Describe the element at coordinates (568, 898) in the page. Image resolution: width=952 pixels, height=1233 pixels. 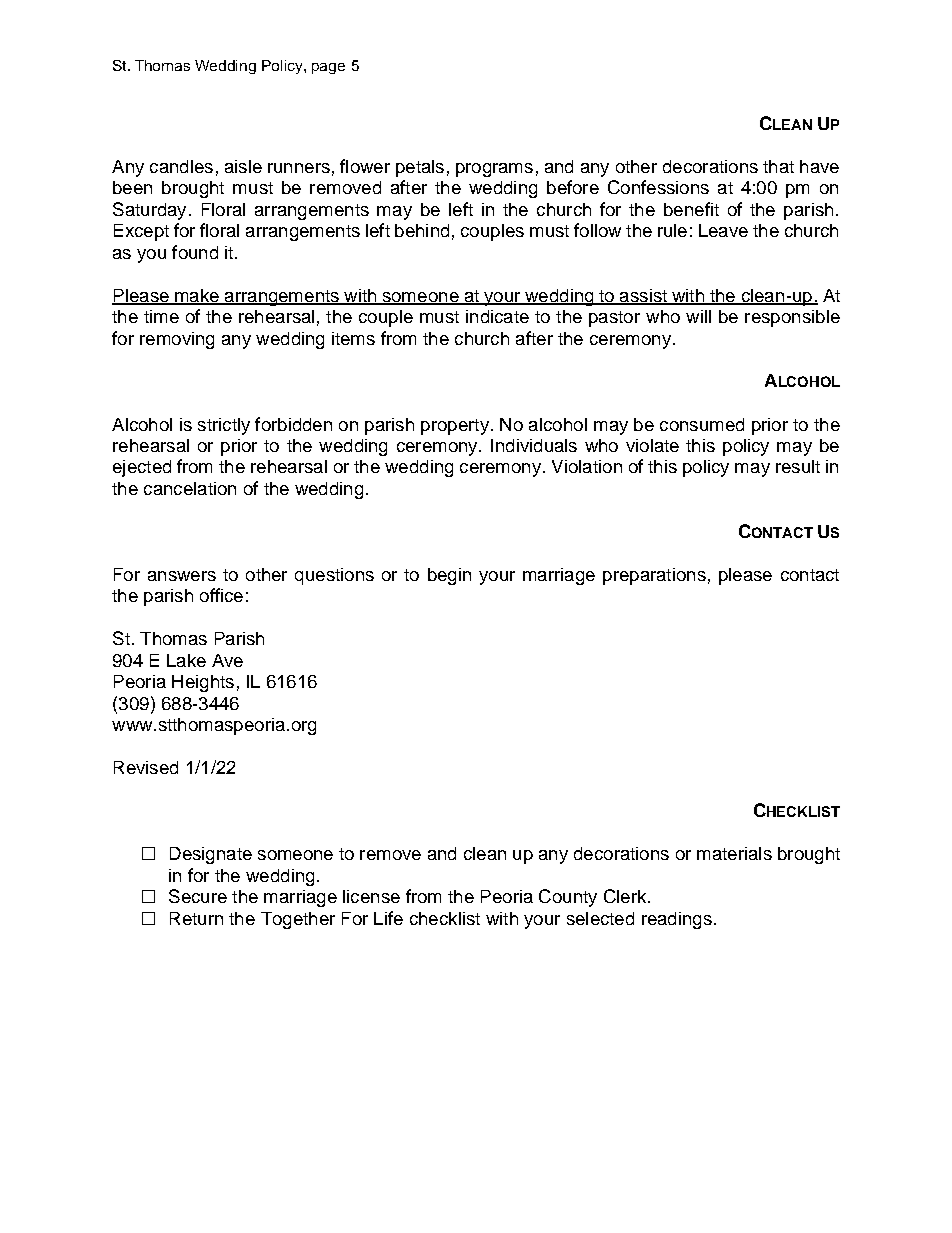
I see `County` at that location.
